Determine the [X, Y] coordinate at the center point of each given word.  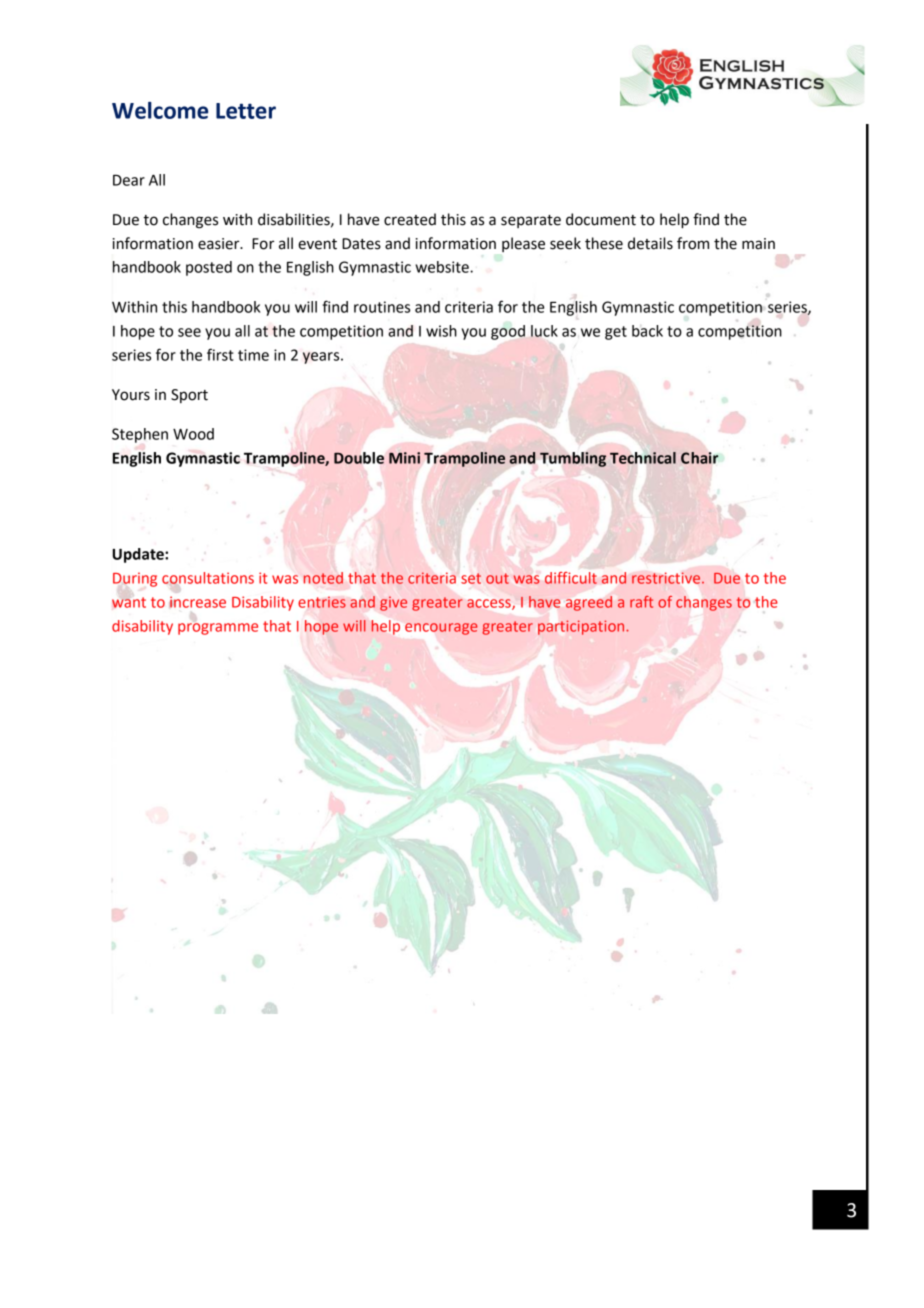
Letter [246, 111]
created [410, 219]
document [601, 219]
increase [198, 602]
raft [641, 602]
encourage [441, 629]
